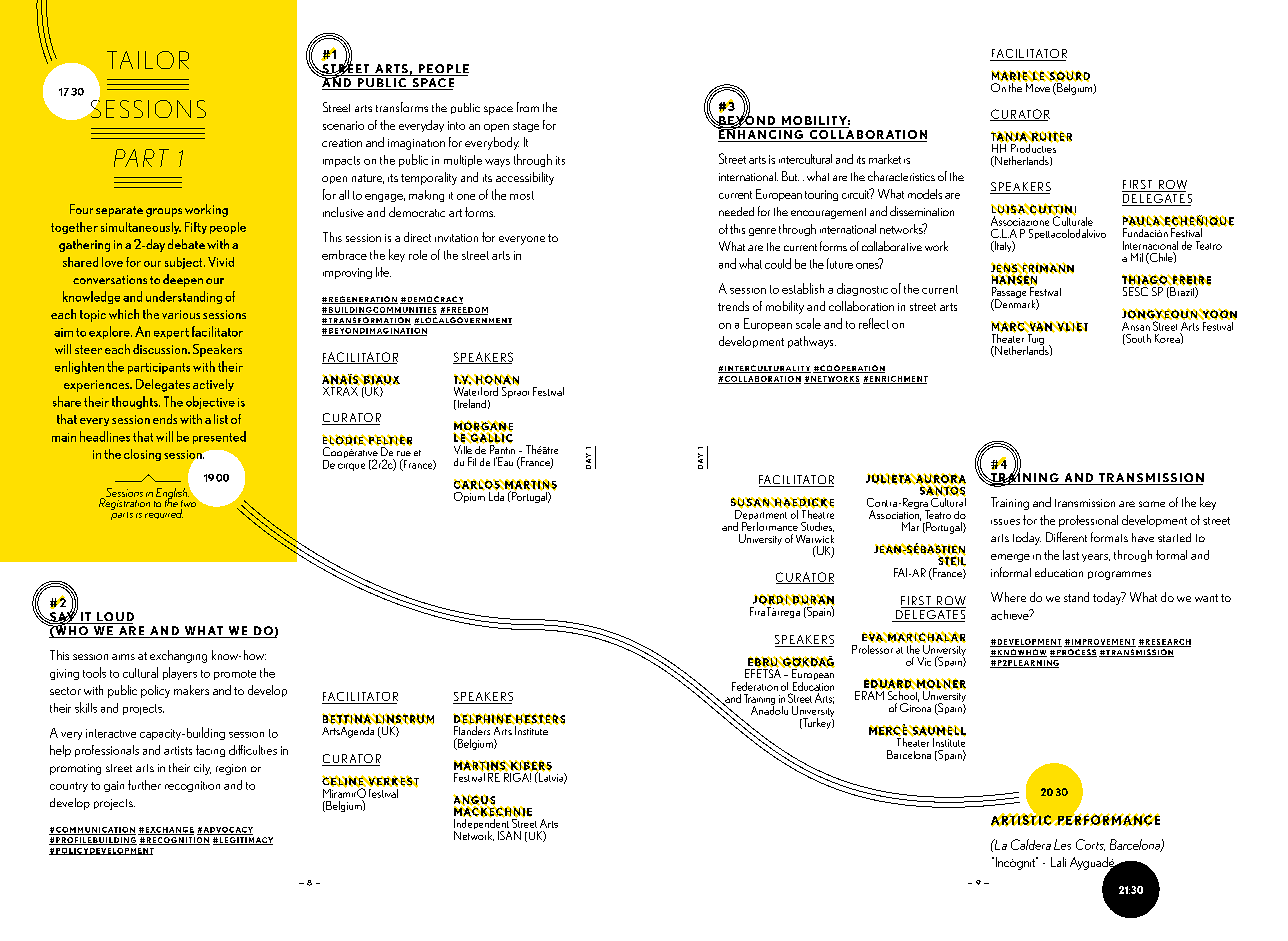 Image resolution: width=1288 pixels, height=941 pixels. I want to click on English, so click(172, 493).
